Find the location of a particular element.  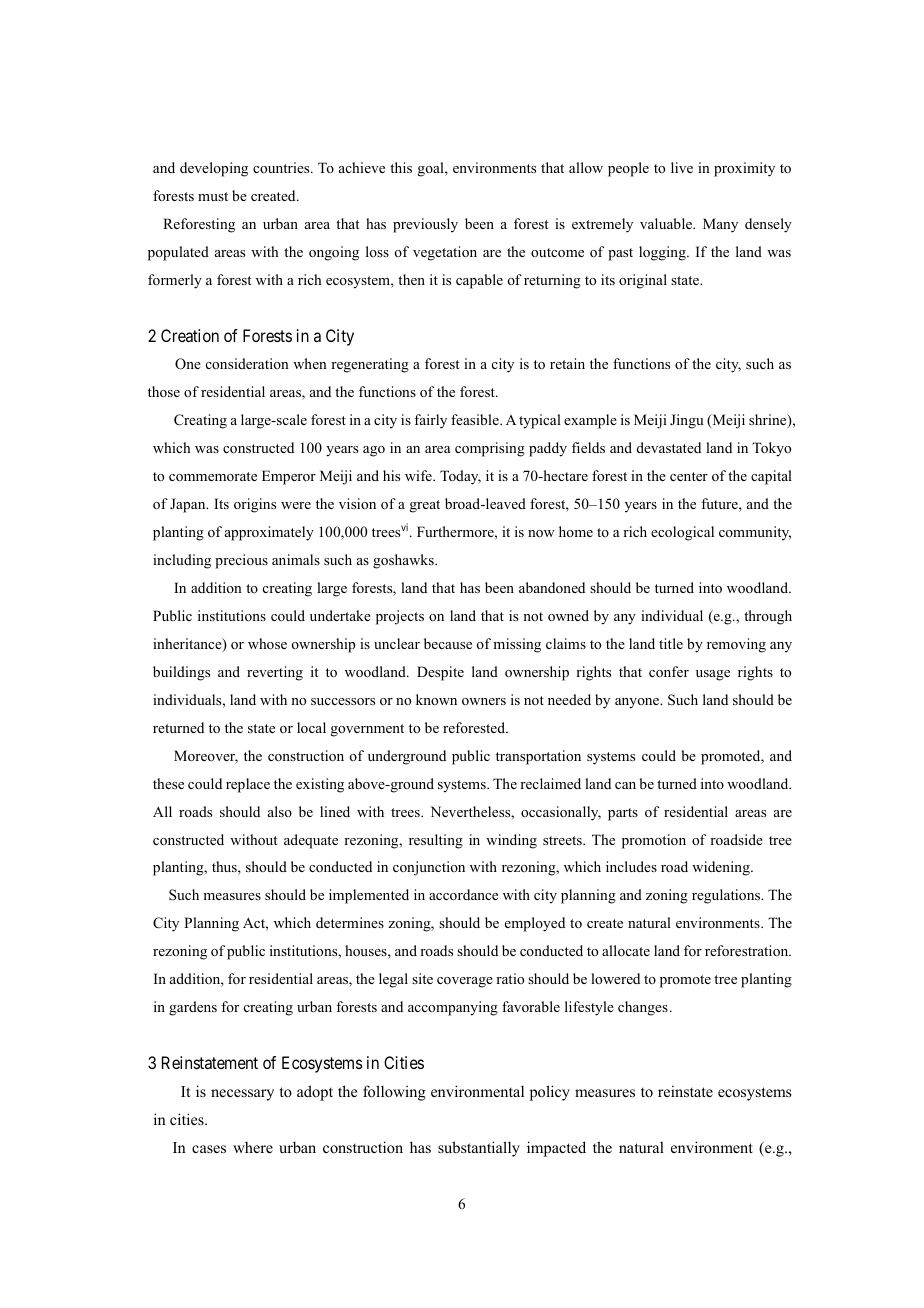

Jingu is located at coordinates (687, 421).
